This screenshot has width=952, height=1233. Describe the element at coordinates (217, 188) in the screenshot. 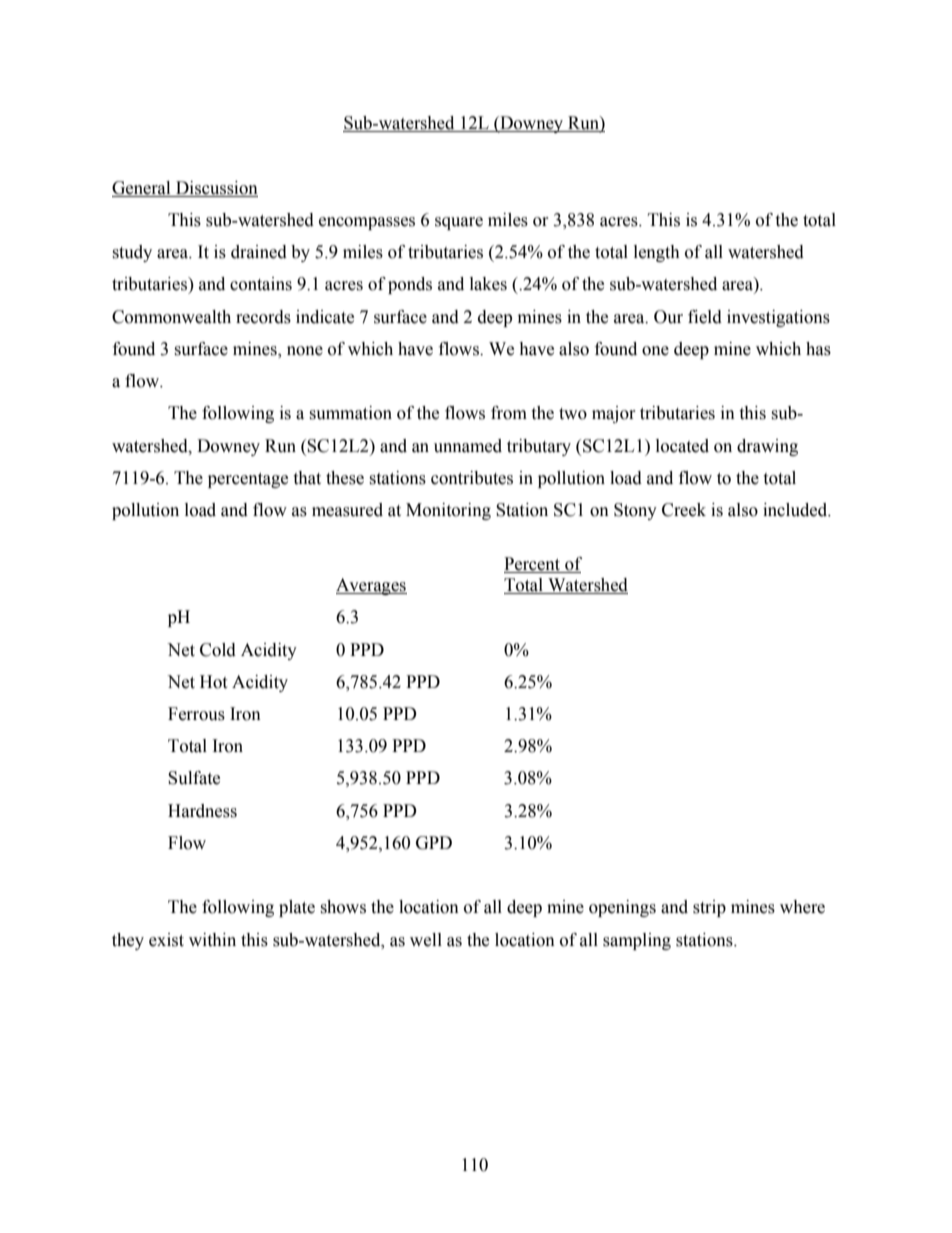

I see `Discussion` at that location.
